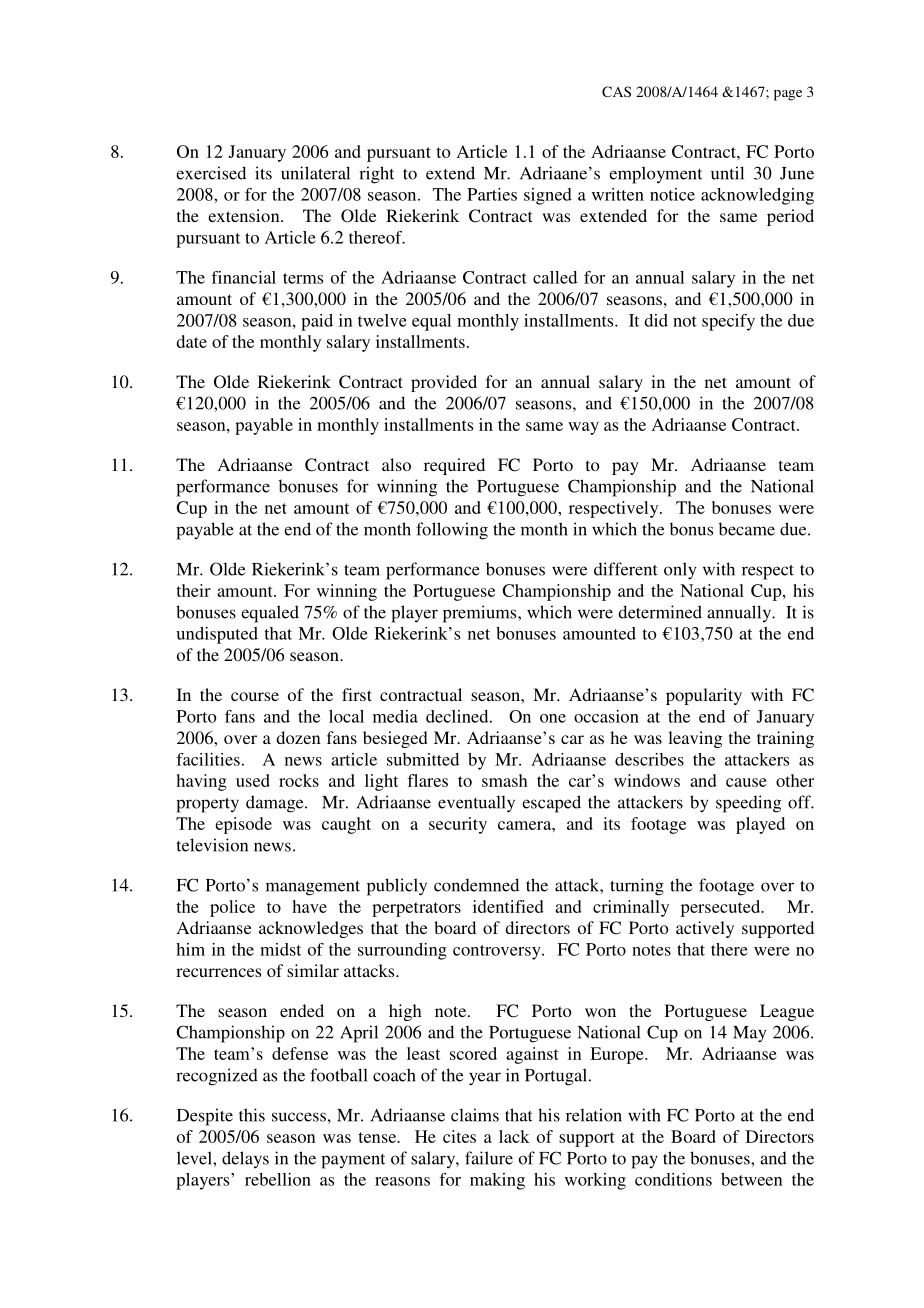 The width and height of the document is (924, 1308). I want to click on failure, so click(489, 1158).
